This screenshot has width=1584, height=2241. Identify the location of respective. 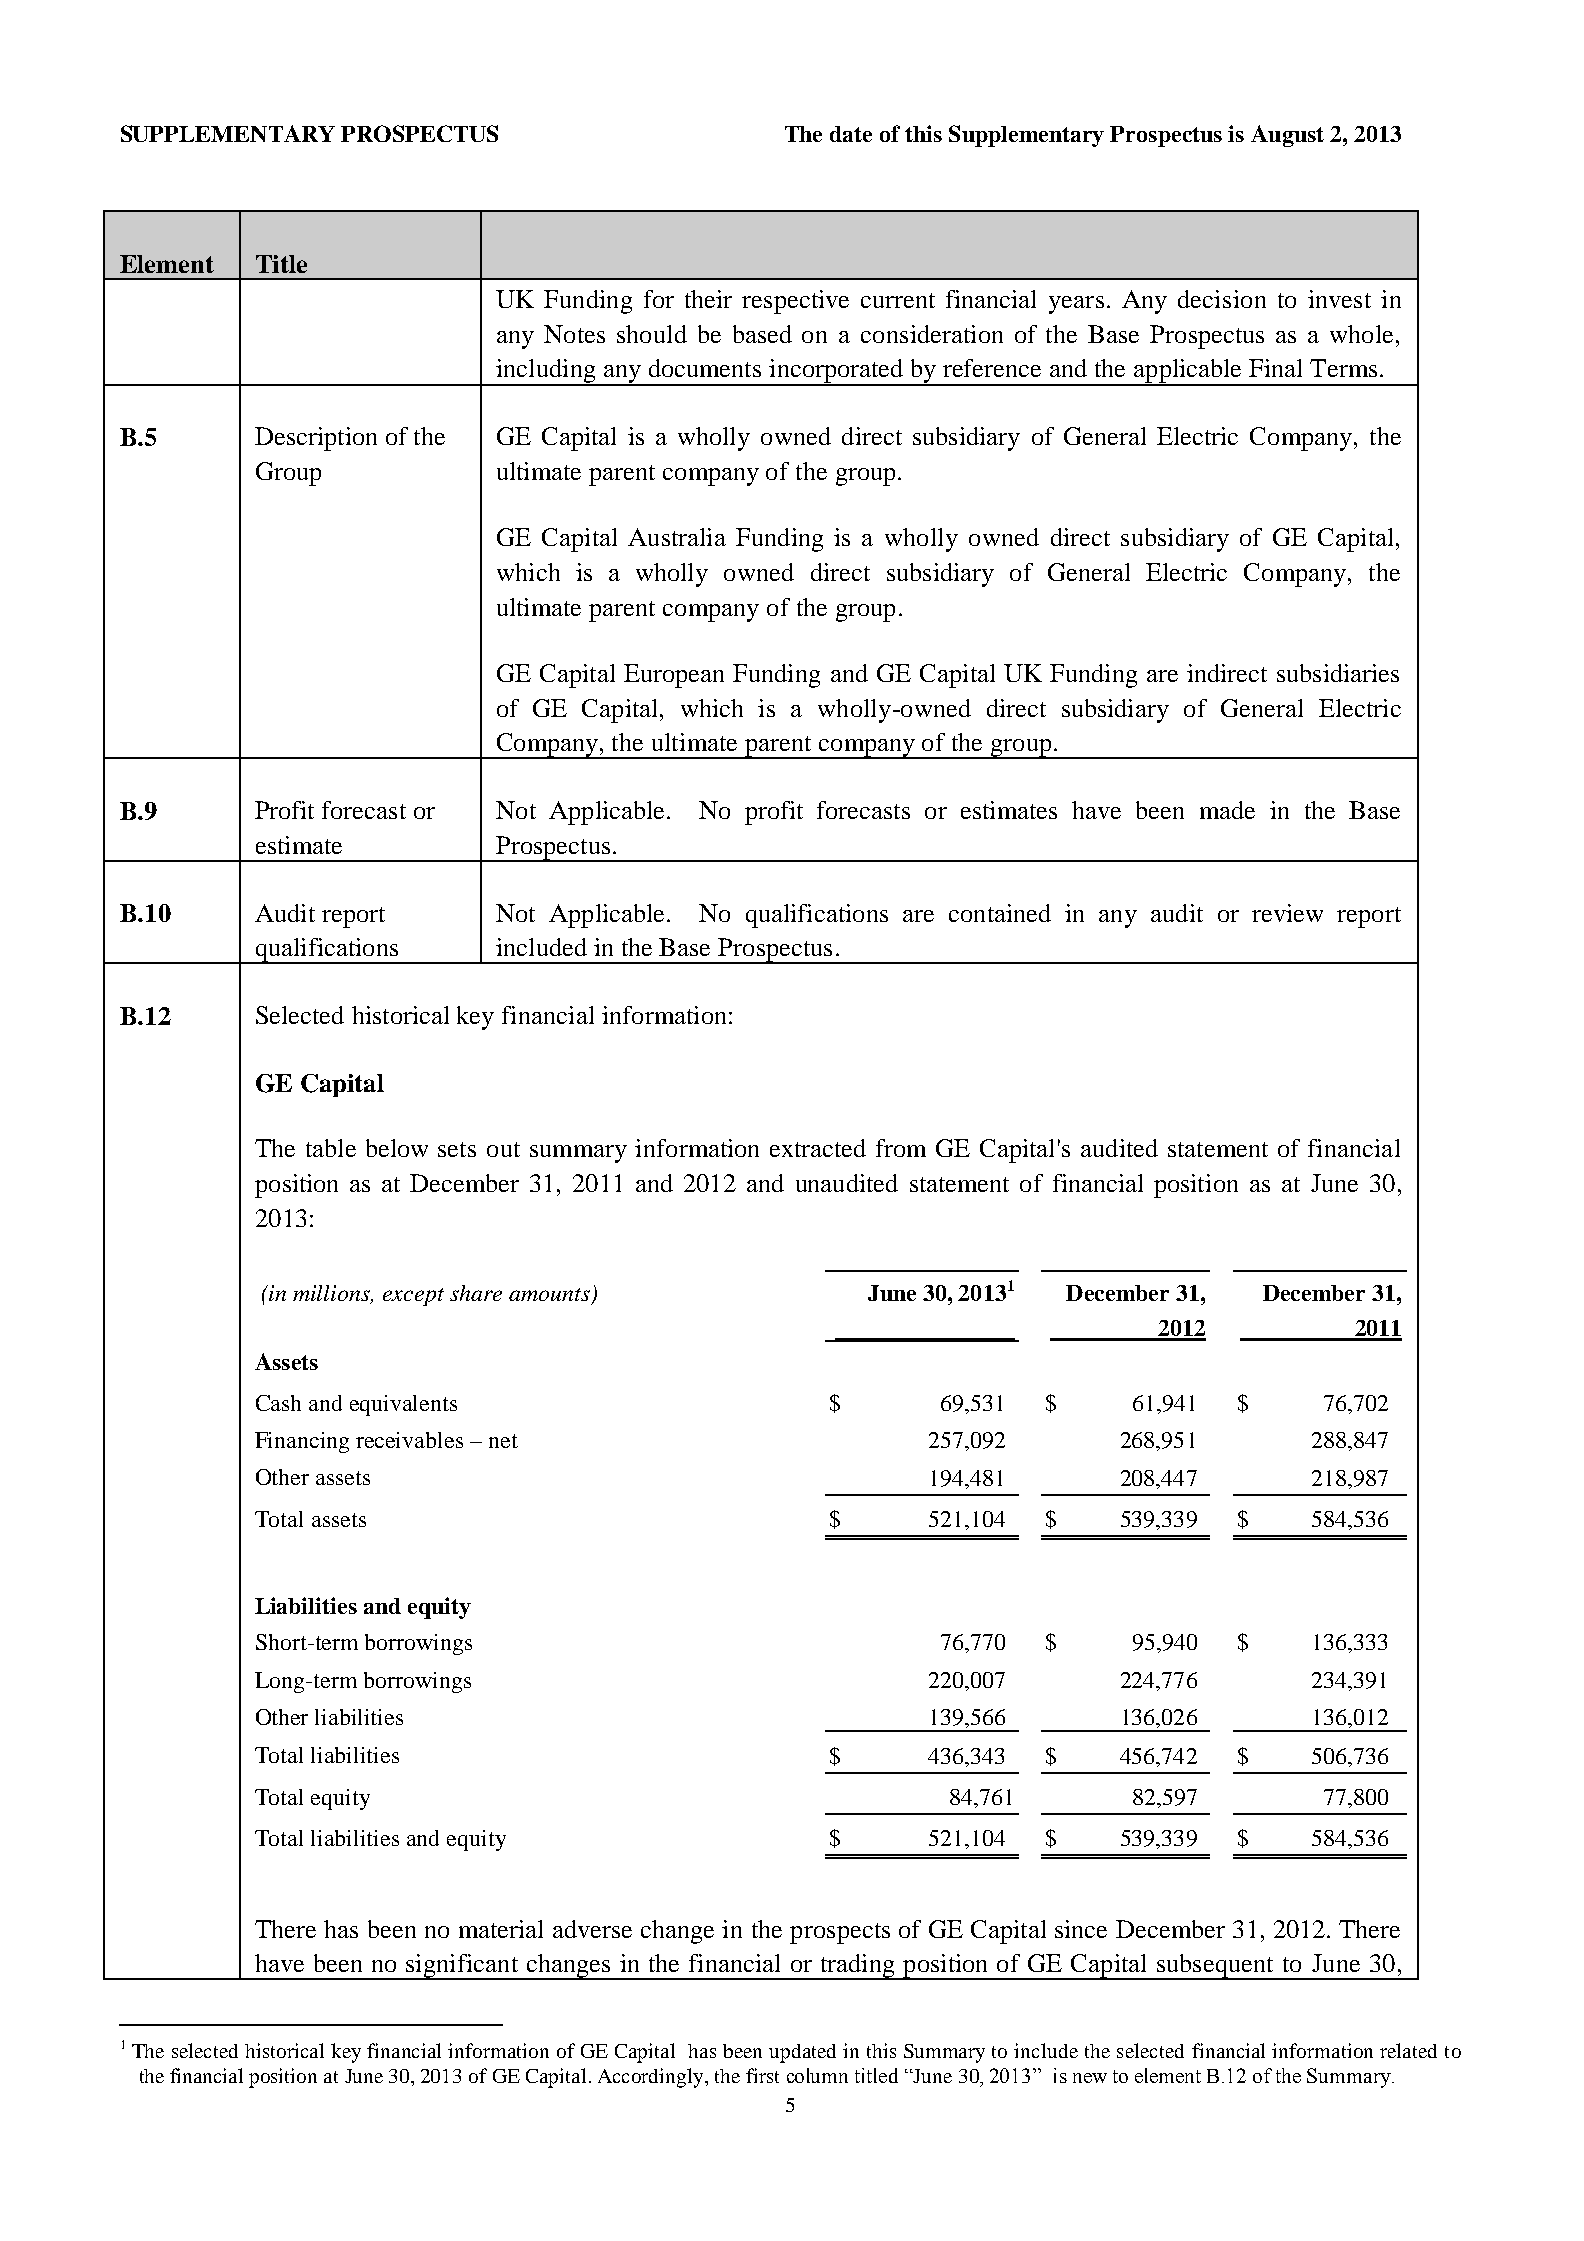
(795, 302).
